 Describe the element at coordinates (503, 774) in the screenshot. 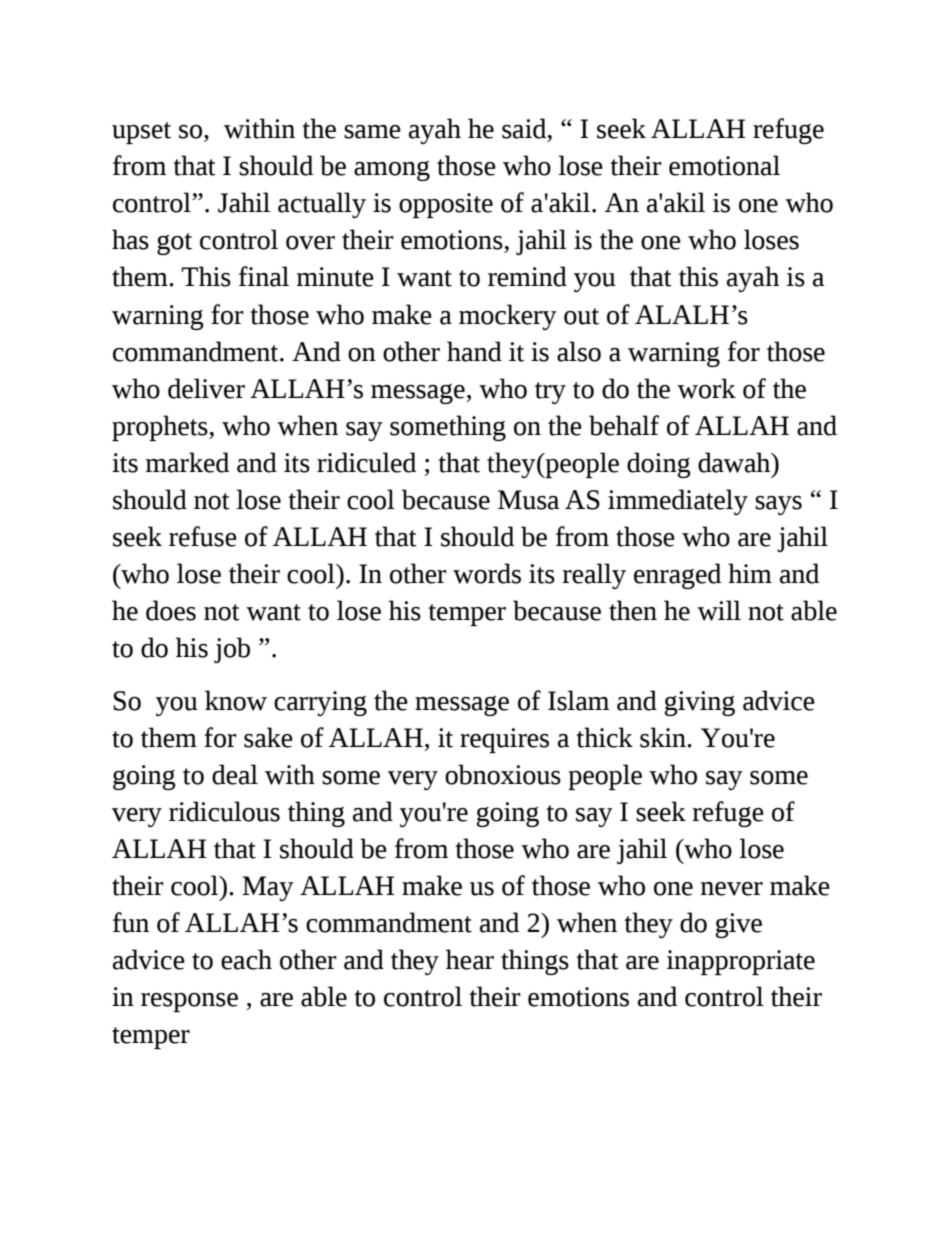

I see `obnoxious` at that location.
